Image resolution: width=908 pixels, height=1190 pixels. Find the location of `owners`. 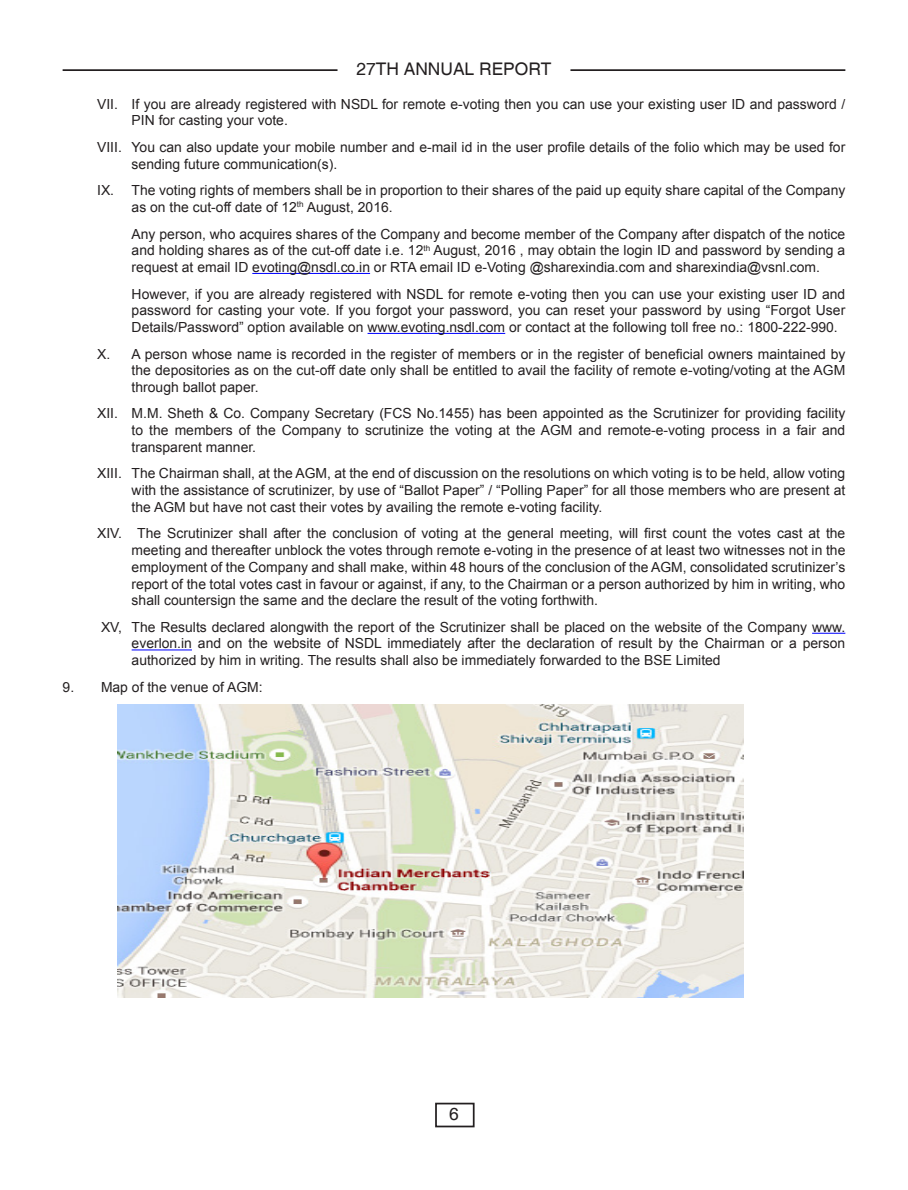

owners is located at coordinates (730, 355).
